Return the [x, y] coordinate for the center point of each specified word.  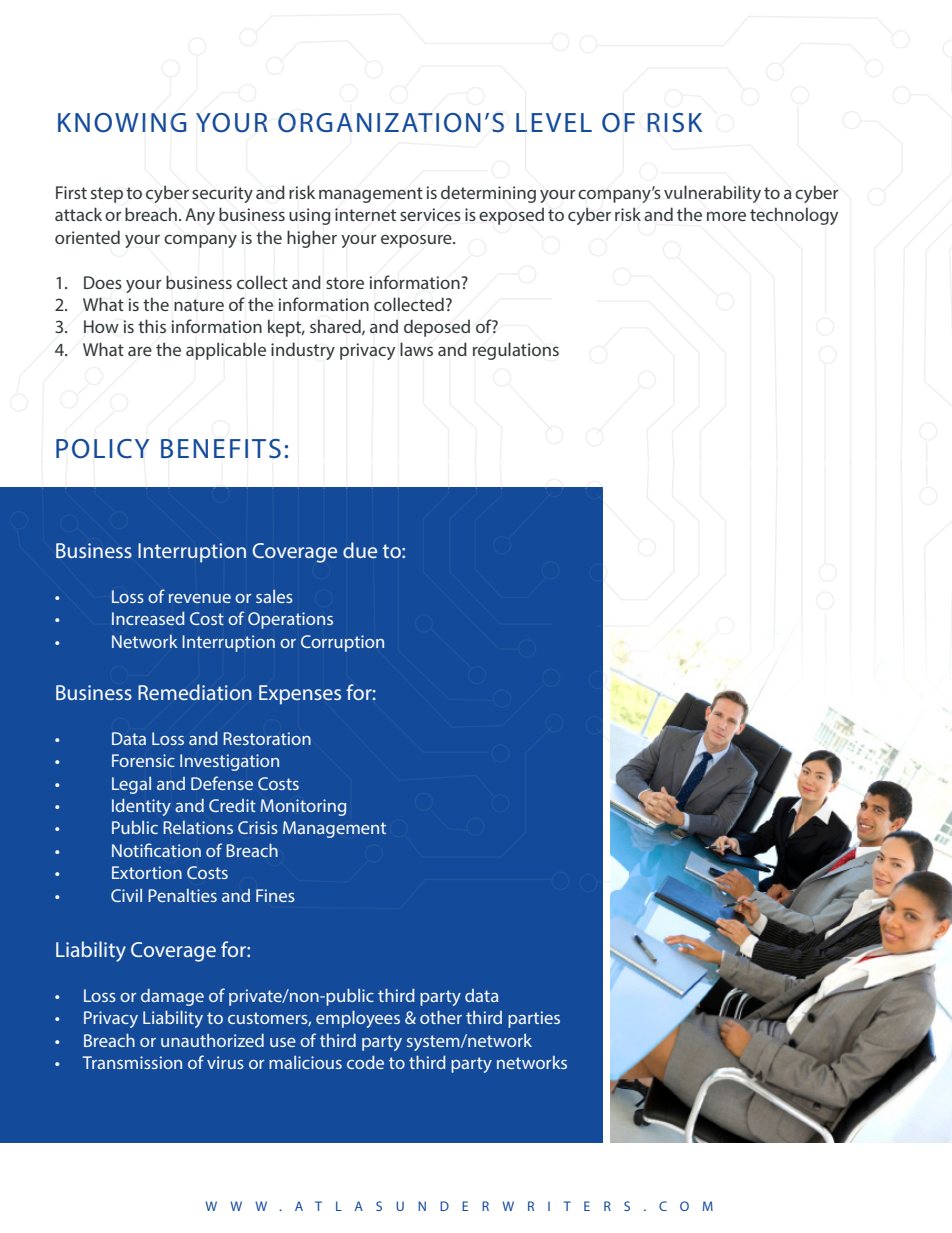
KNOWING [122, 123]
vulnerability [712, 194]
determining [488, 194]
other [441, 1017]
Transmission [132, 1062]
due [360, 550]
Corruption [342, 643]
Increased [148, 618]
